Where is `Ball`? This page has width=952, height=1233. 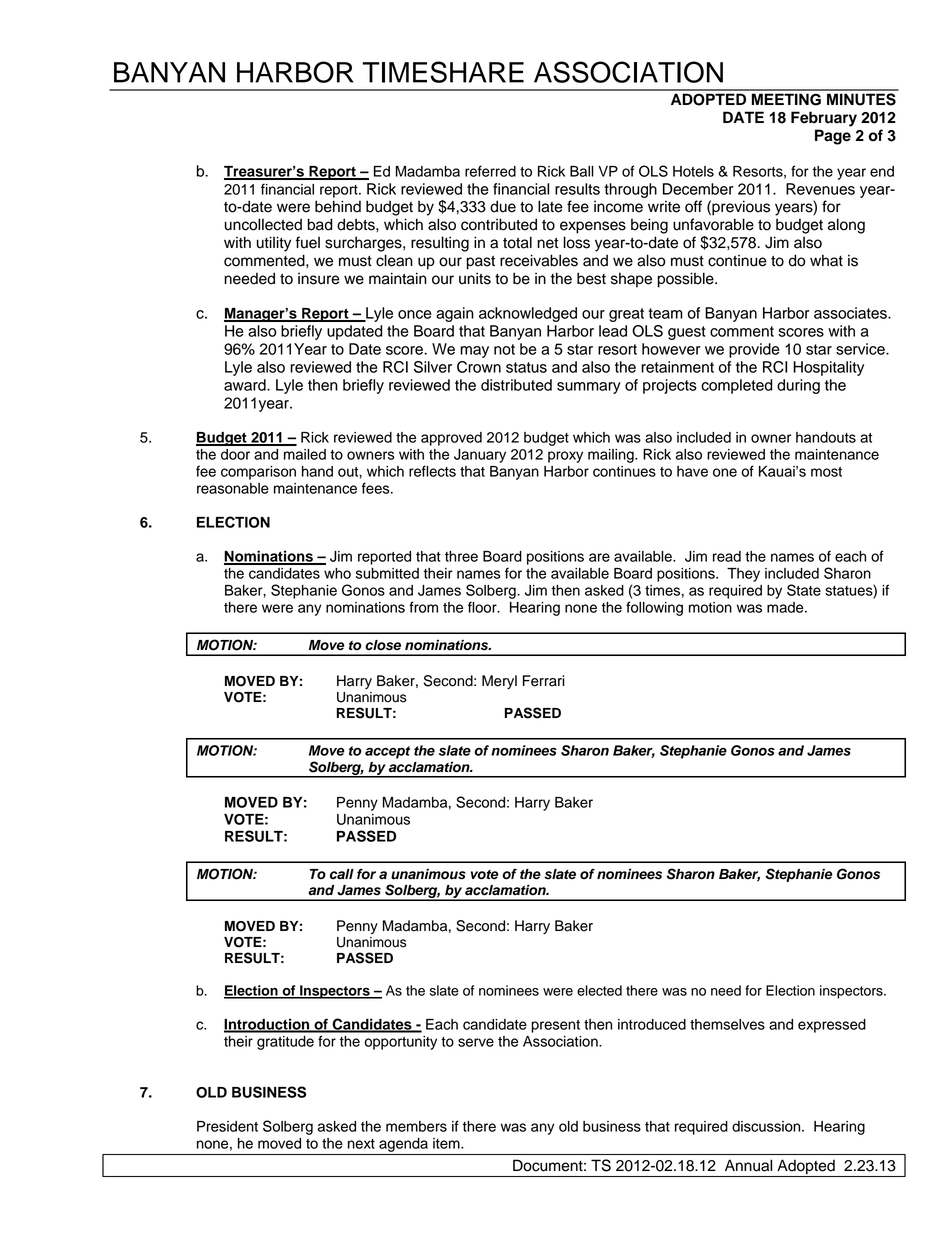 Ball is located at coordinates (582, 171).
